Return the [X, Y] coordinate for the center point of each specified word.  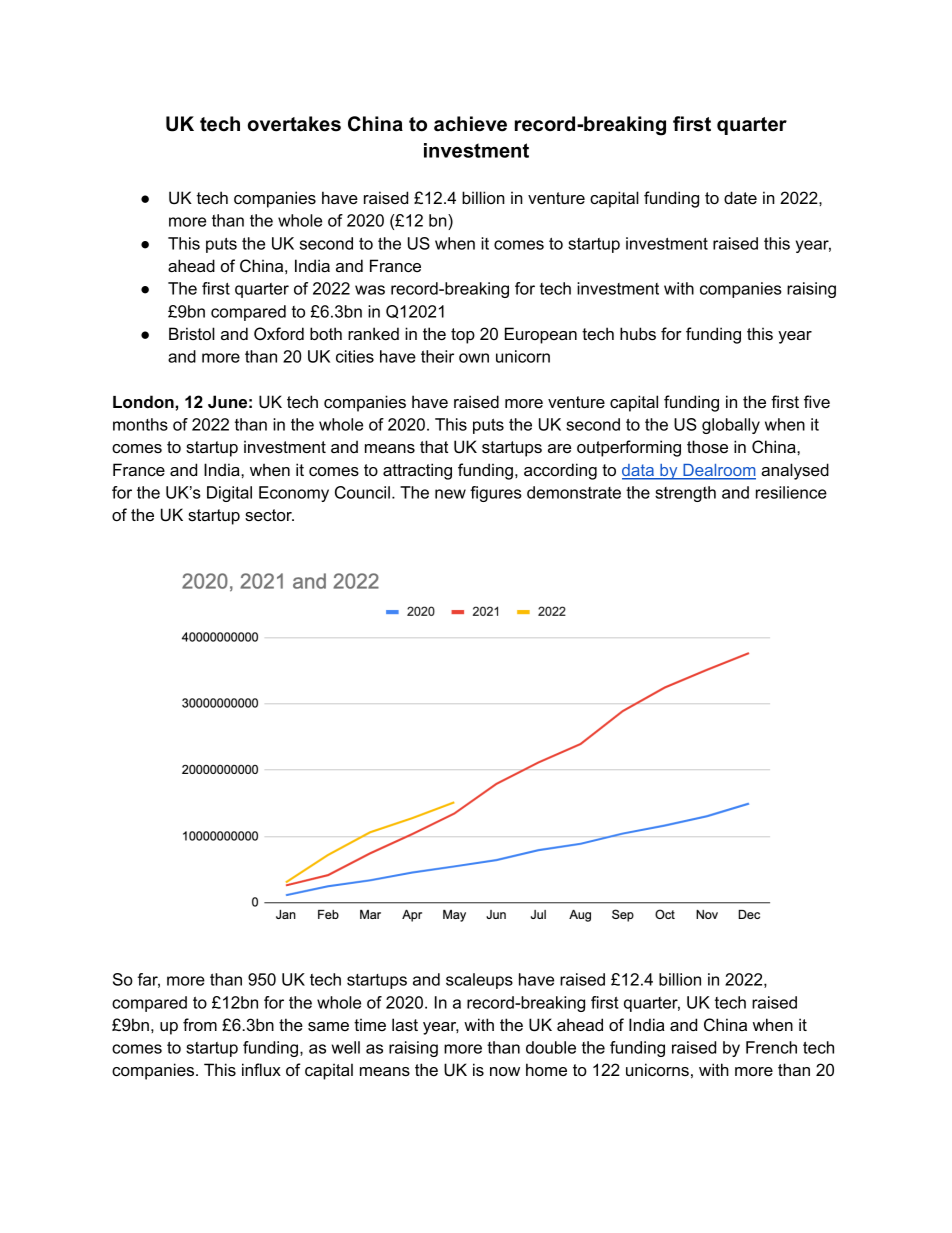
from [200, 1024]
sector [269, 515]
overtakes [294, 124]
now [505, 1071]
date [740, 197]
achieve [470, 124]
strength [685, 494]
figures [496, 494]
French [771, 1047]
